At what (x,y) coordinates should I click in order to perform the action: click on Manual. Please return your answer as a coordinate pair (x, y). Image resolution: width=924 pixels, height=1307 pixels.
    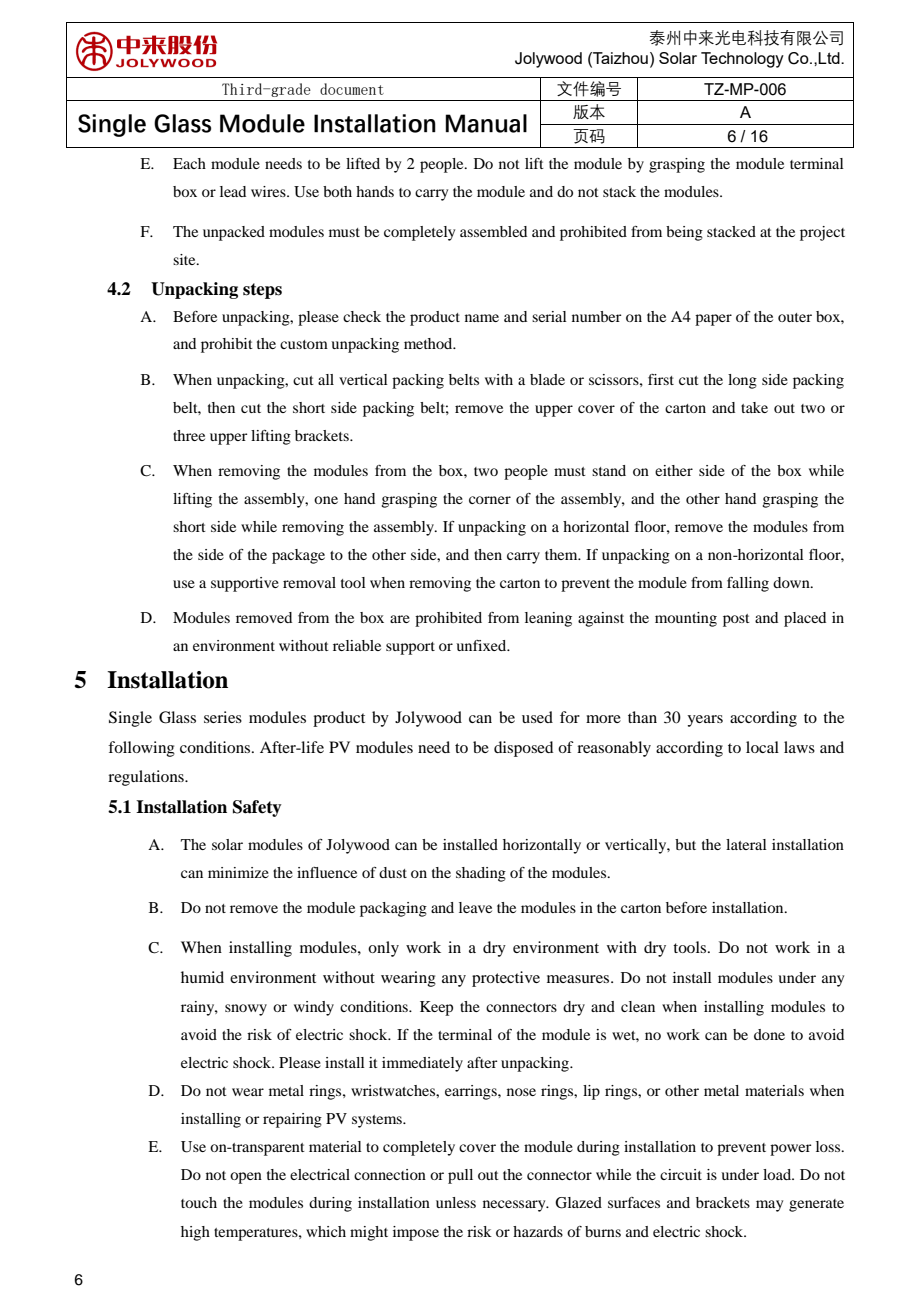
    Looking at the image, I should click on (486, 123).
